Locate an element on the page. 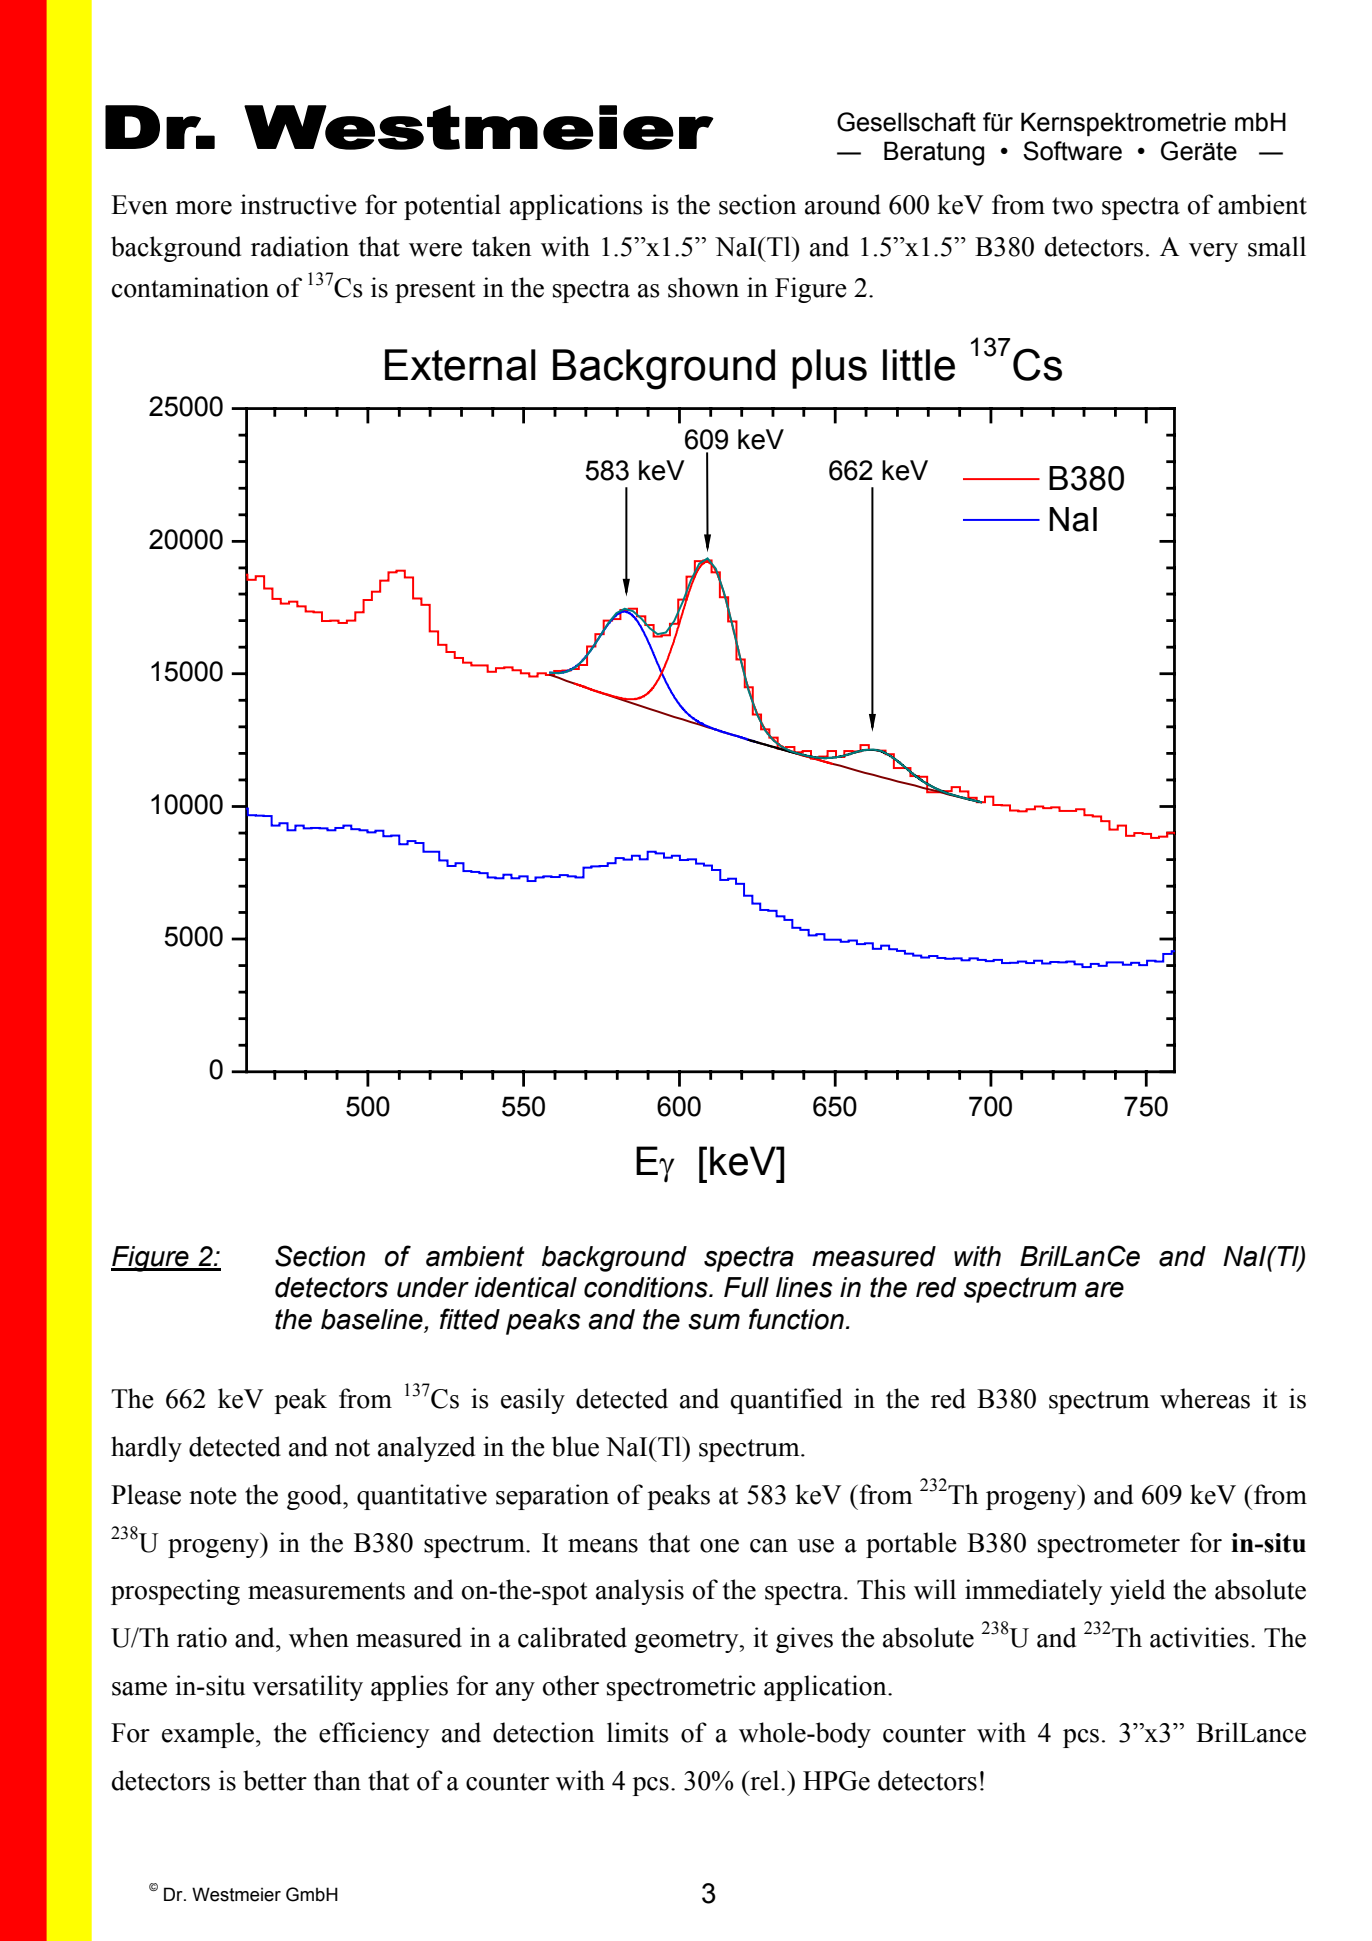 This image has width=1372, height=1941. instructive is located at coordinates (298, 204).
